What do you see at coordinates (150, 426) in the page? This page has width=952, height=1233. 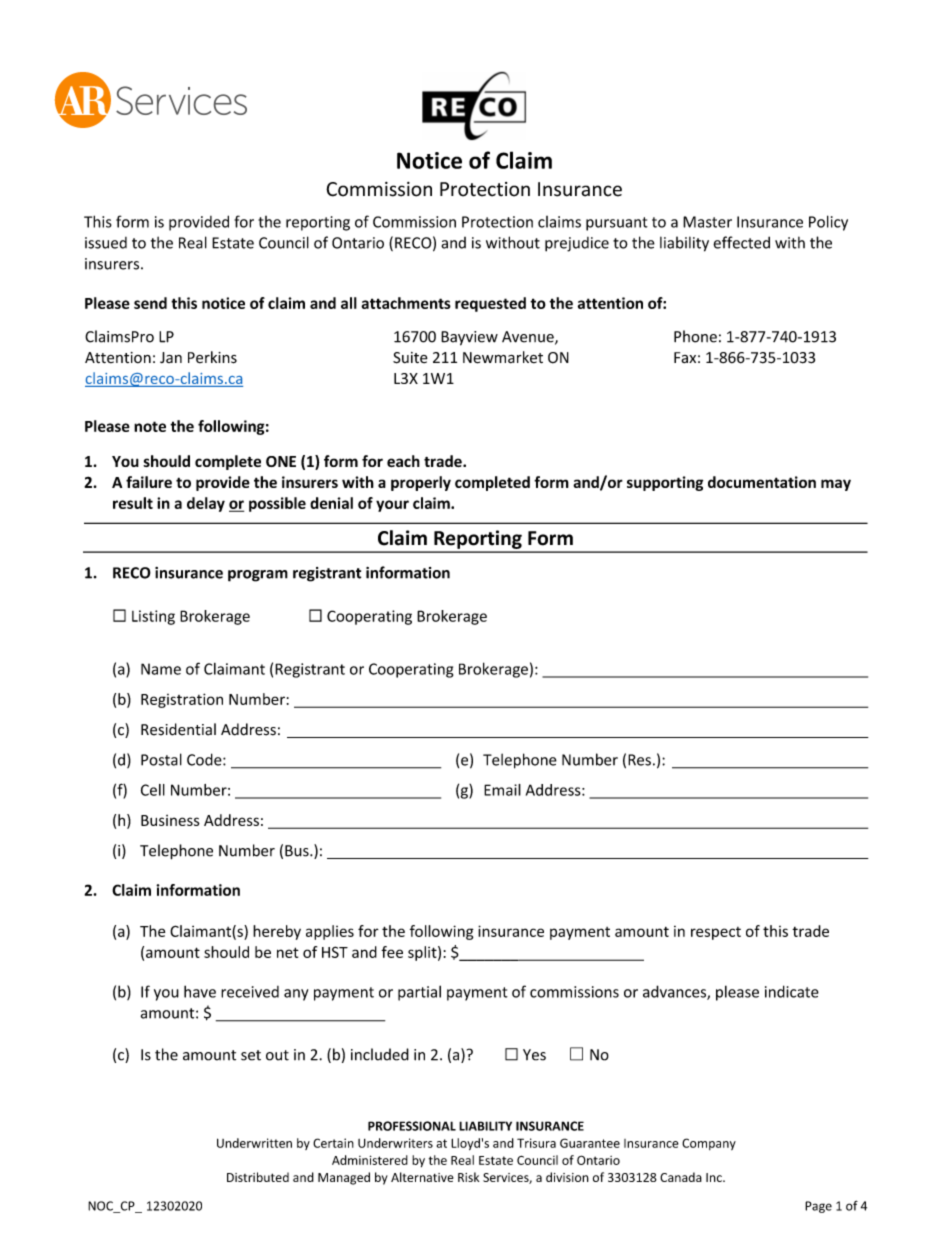 I see `note` at bounding box center [150, 426].
